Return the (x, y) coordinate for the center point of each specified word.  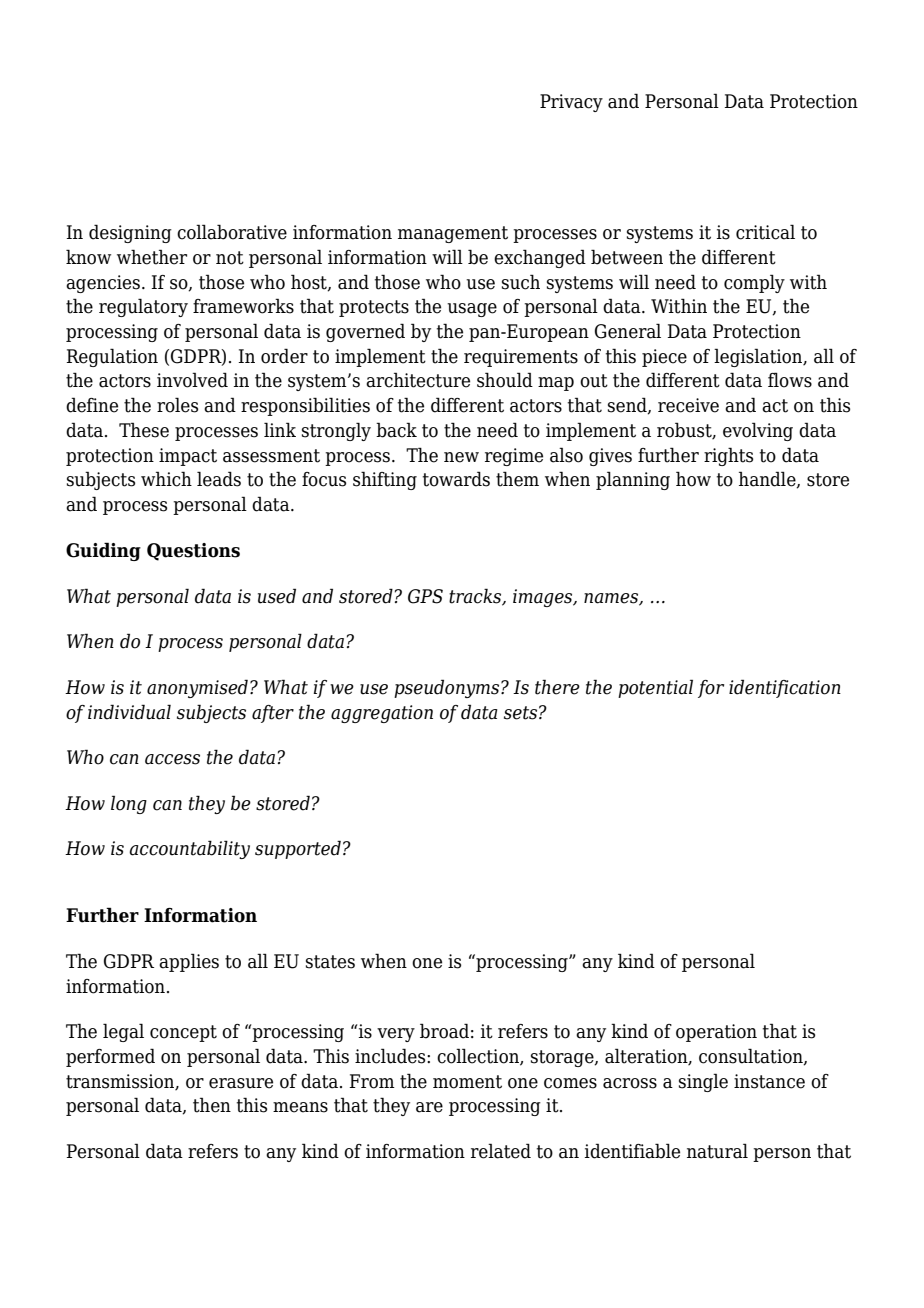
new (461, 457)
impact (188, 457)
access (172, 759)
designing (130, 233)
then (212, 1105)
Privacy (571, 103)
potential (655, 688)
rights (728, 456)
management (453, 234)
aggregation (382, 714)
